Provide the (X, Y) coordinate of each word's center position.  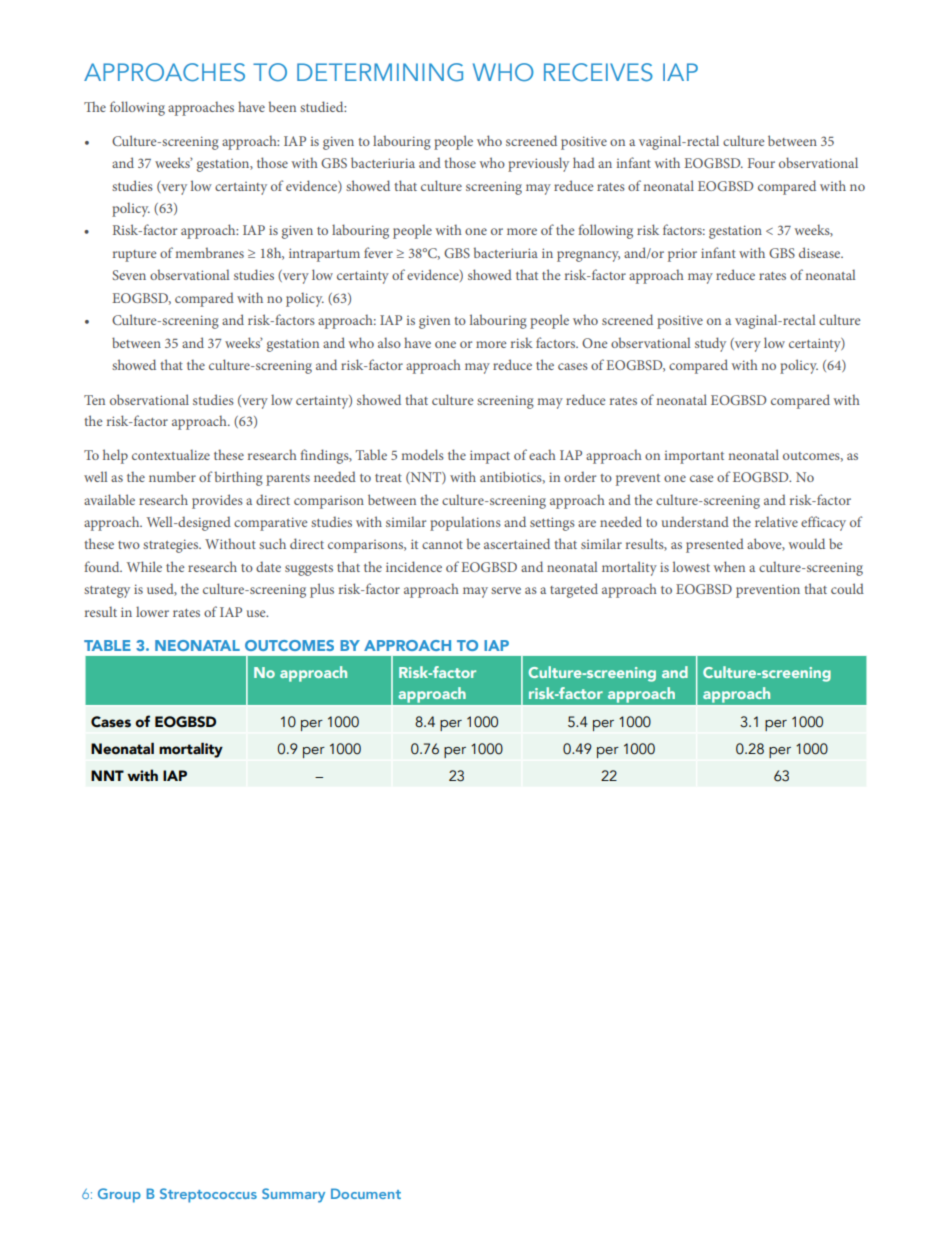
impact (490, 457)
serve (506, 590)
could (847, 588)
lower (152, 611)
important (694, 457)
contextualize (171, 454)
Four (761, 163)
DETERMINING (380, 72)
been (282, 106)
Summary (293, 1195)
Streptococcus (208, 1195)
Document (366, 1193)
